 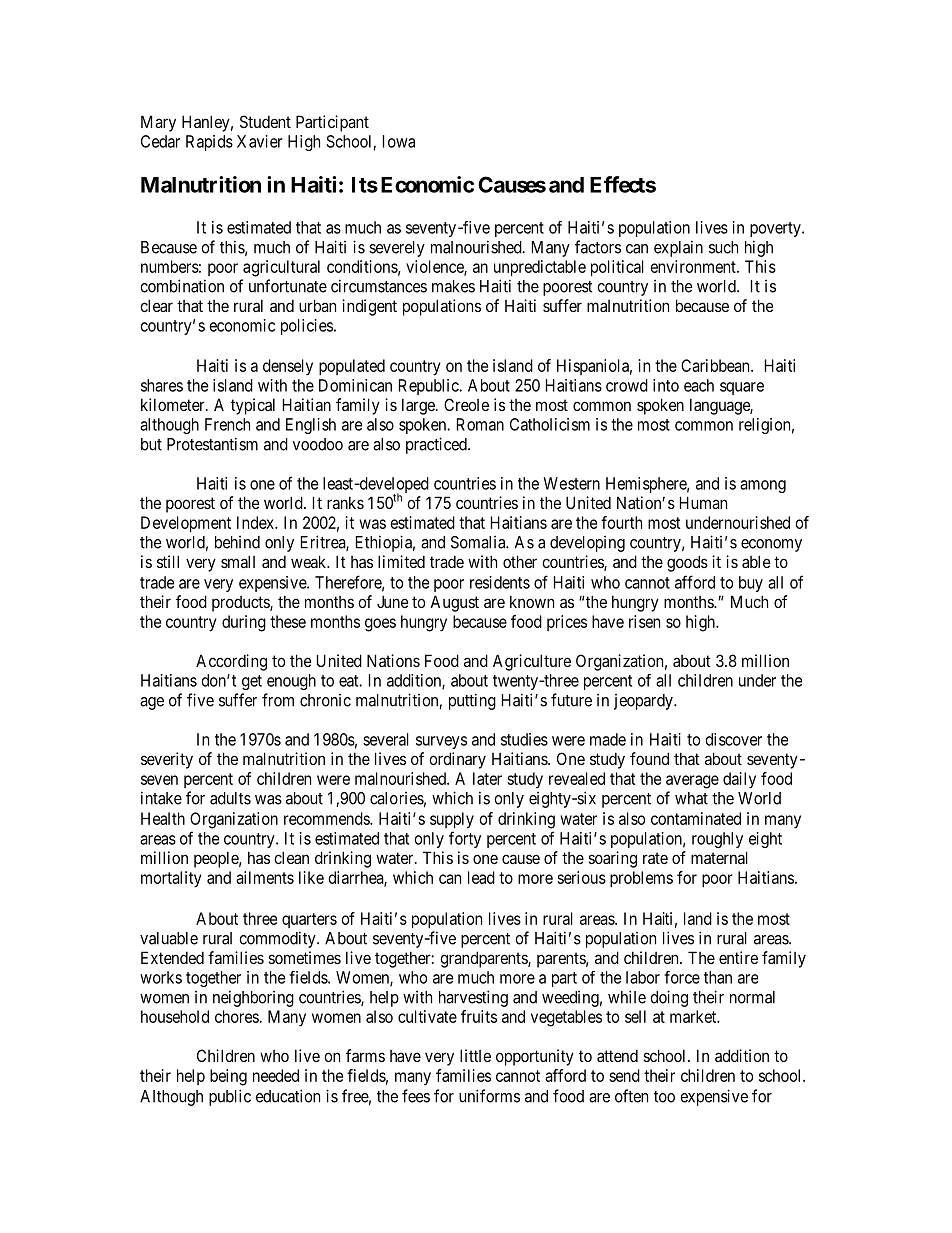 What do you see at coordinates (678, 248) in the screenshot?
I see `explain` at bounding box center [678, 248].
